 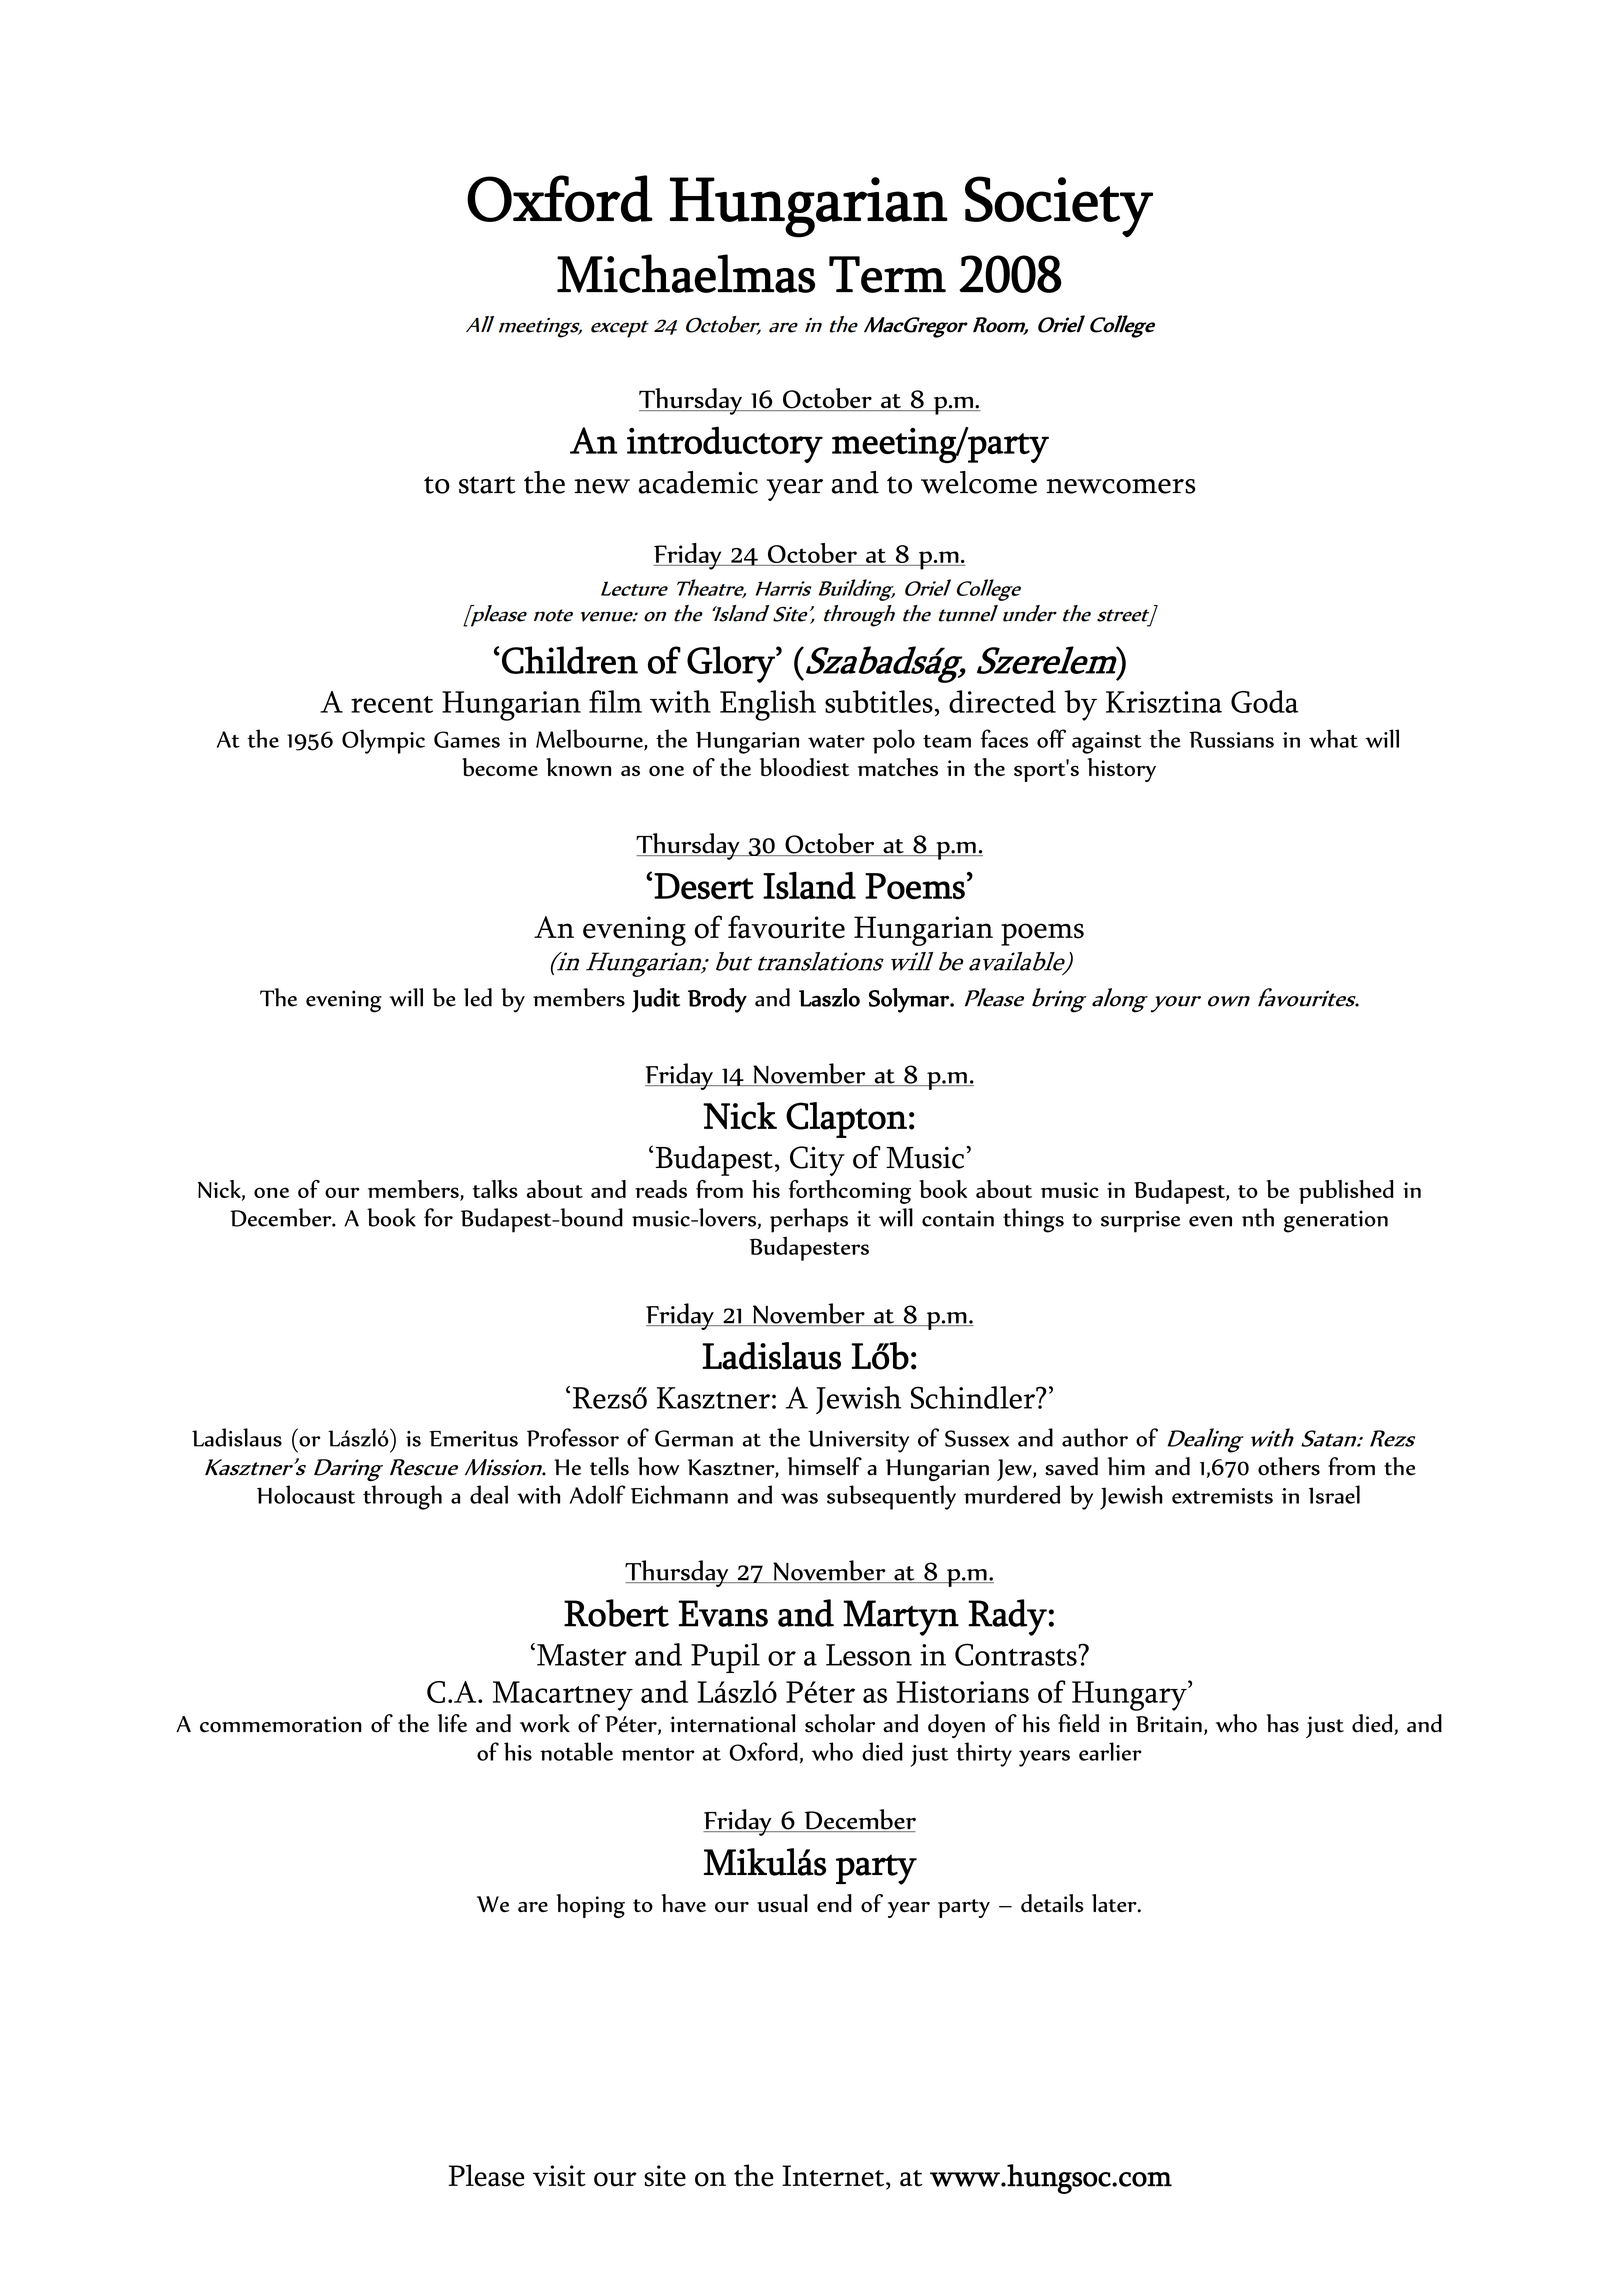 What do you see at coordinates (559, 2176) in the screenshot?
I see `visit` at bounding box center [559, 2176].
